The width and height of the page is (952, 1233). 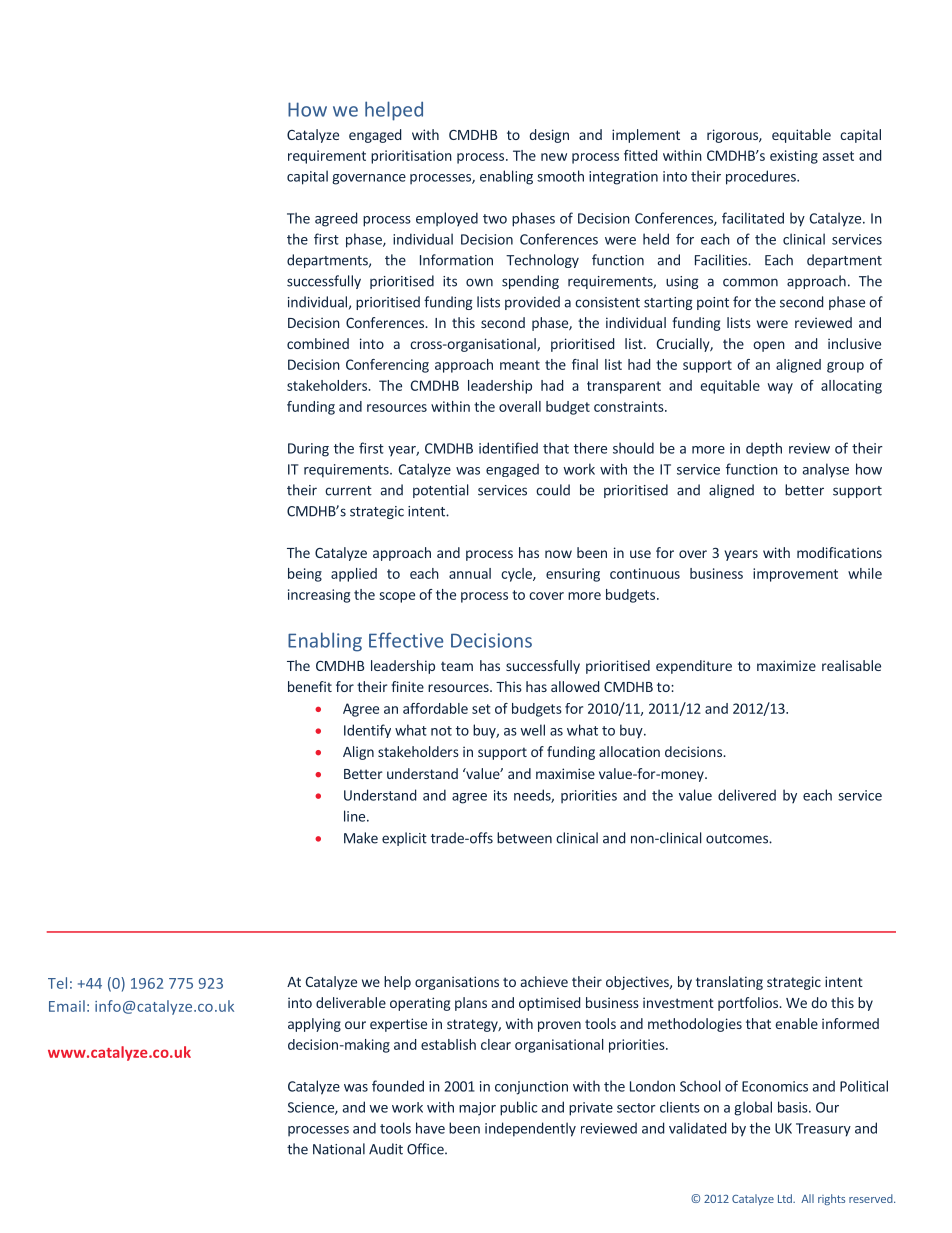 What do you see at coordinates (310, 686) in the page?
I see `benefit` at bounding box center [310, 686].
